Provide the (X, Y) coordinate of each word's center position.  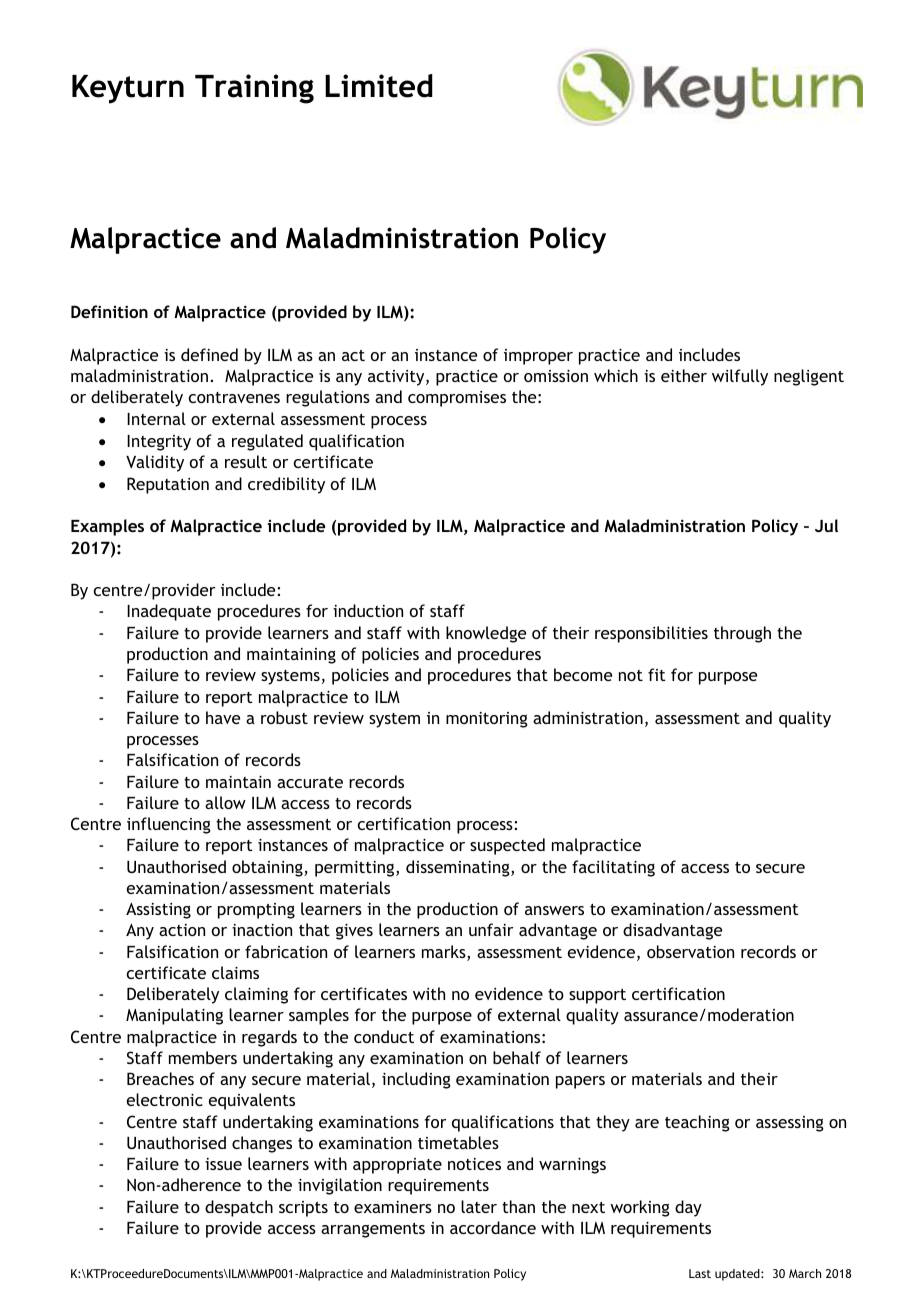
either (684, 375)
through (742, 634)
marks (445, 953)
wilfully (740, 377)
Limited (379, 86)
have (223, 717)
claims (235, 972)
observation (690, 951)
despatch (239, 1208)
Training (254, 89)
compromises (457, 399)
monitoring (487, 720)
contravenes (234, 397)
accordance (493, 1227)
